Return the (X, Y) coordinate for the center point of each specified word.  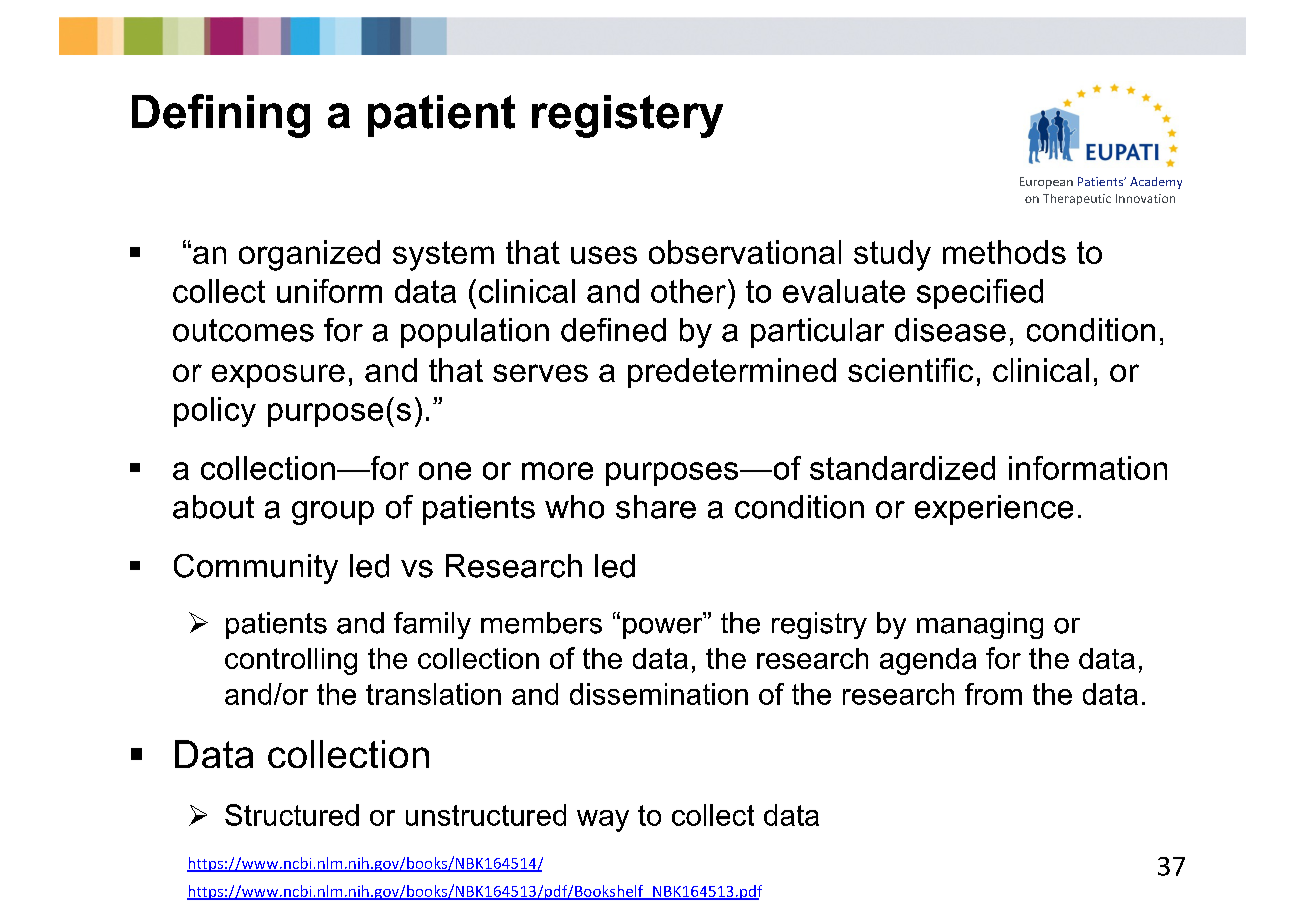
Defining (221, 116)
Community (256, 569)
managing (980, 625)
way (603, 821)
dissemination (659, 694)
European (1046, 183)
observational (745, 252)
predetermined (732, 373)
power (664, 628)
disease (950, 330)
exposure (278, 376)
